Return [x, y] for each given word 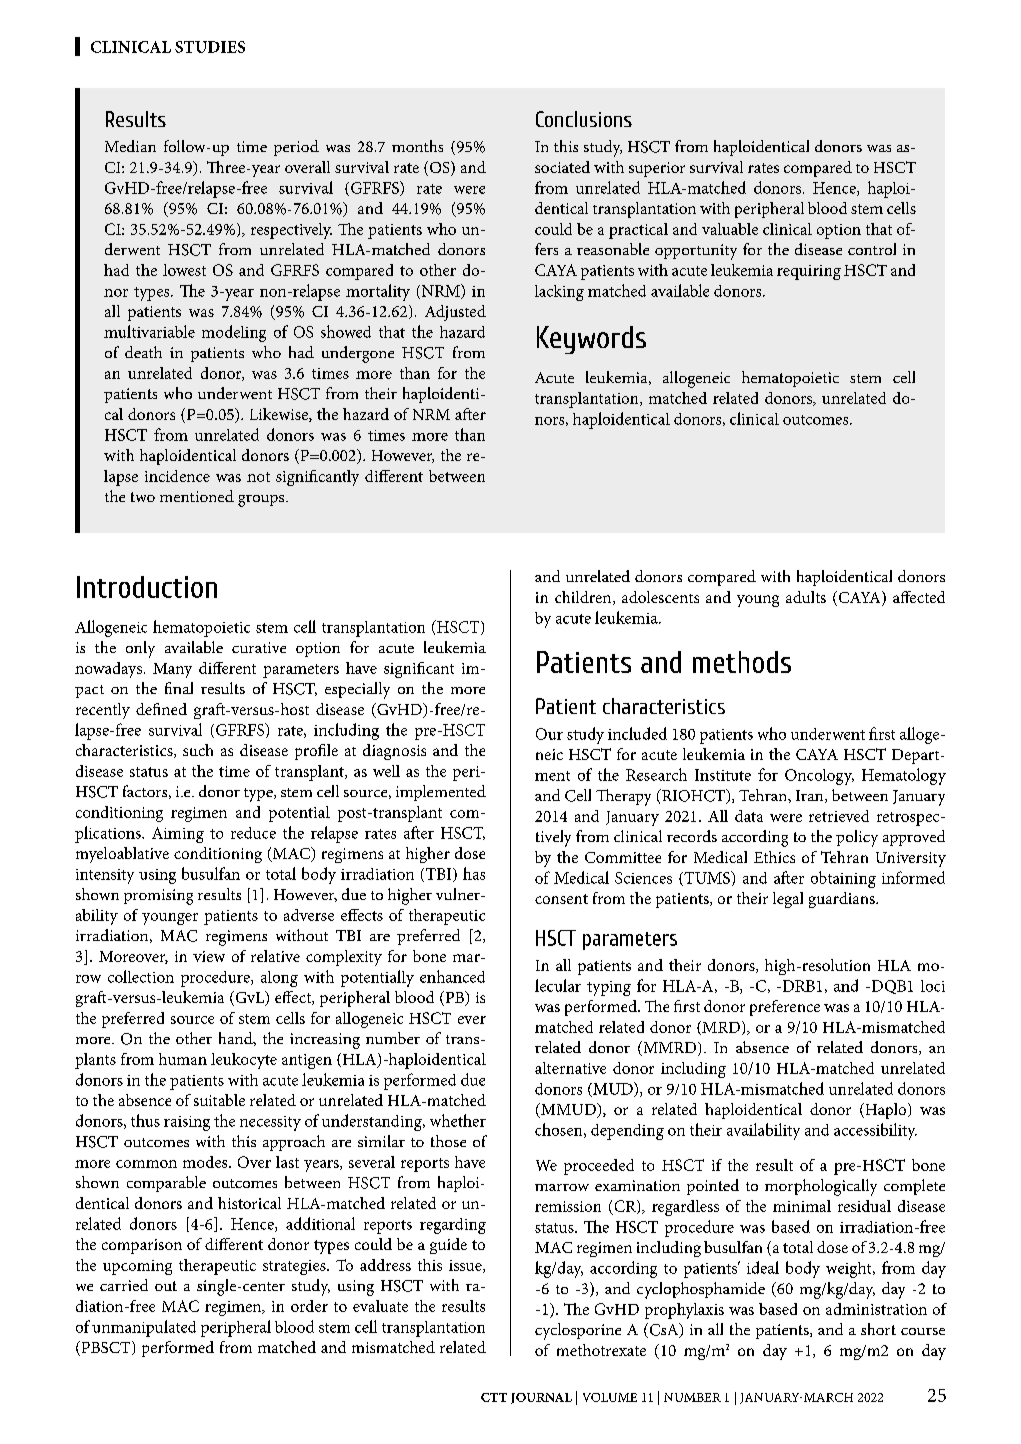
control [872, 249]
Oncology [819, 777]
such [198, 750]
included [637, 733]
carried [124, 1285]
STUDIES [210, 47]
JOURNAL [541, 1398]
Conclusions [584, 119]
